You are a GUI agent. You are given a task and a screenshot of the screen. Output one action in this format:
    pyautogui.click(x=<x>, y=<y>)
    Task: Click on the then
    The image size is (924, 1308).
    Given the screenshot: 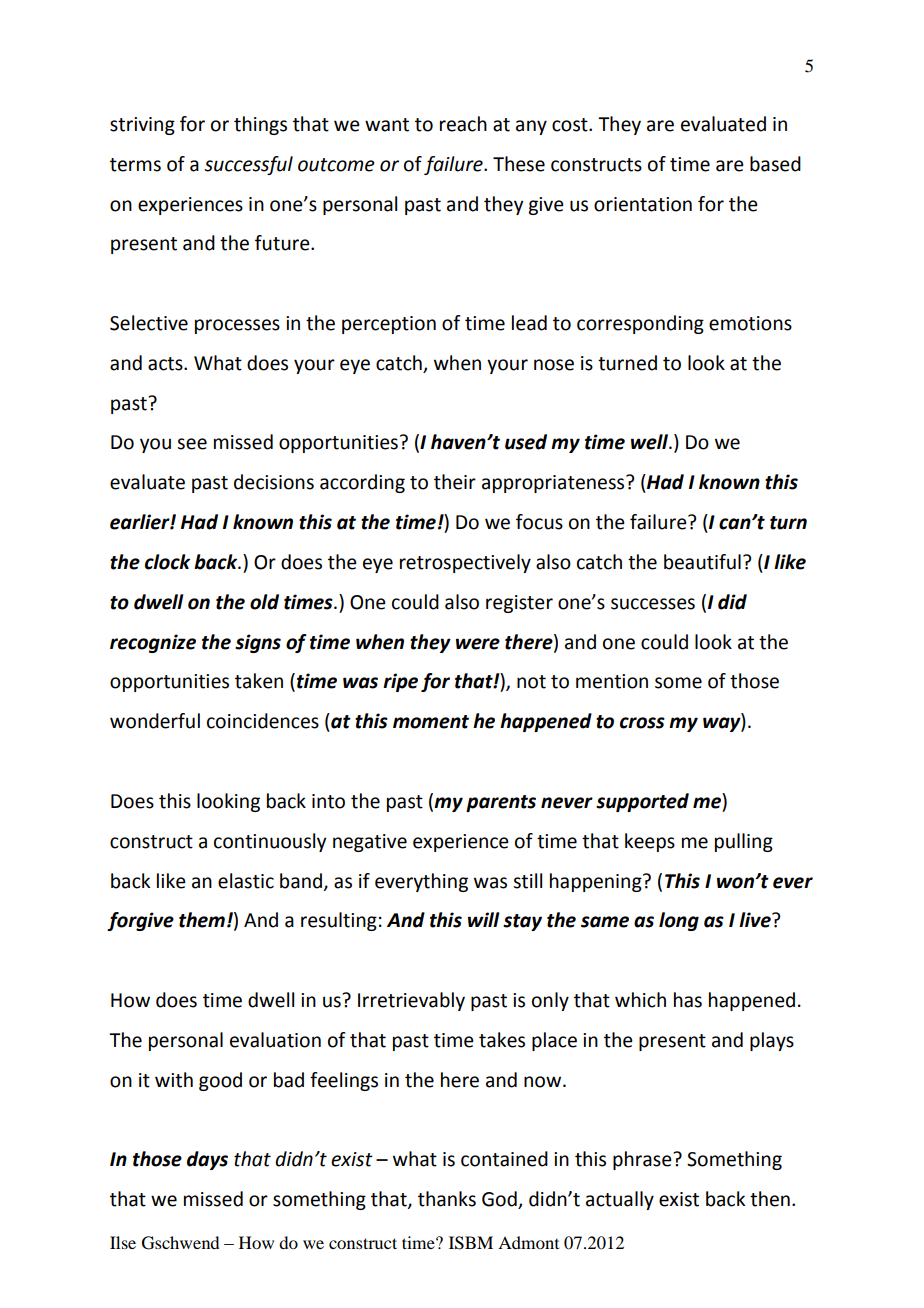 What is the action you would take?
    pyautogui.click(x=770, y=1199)
